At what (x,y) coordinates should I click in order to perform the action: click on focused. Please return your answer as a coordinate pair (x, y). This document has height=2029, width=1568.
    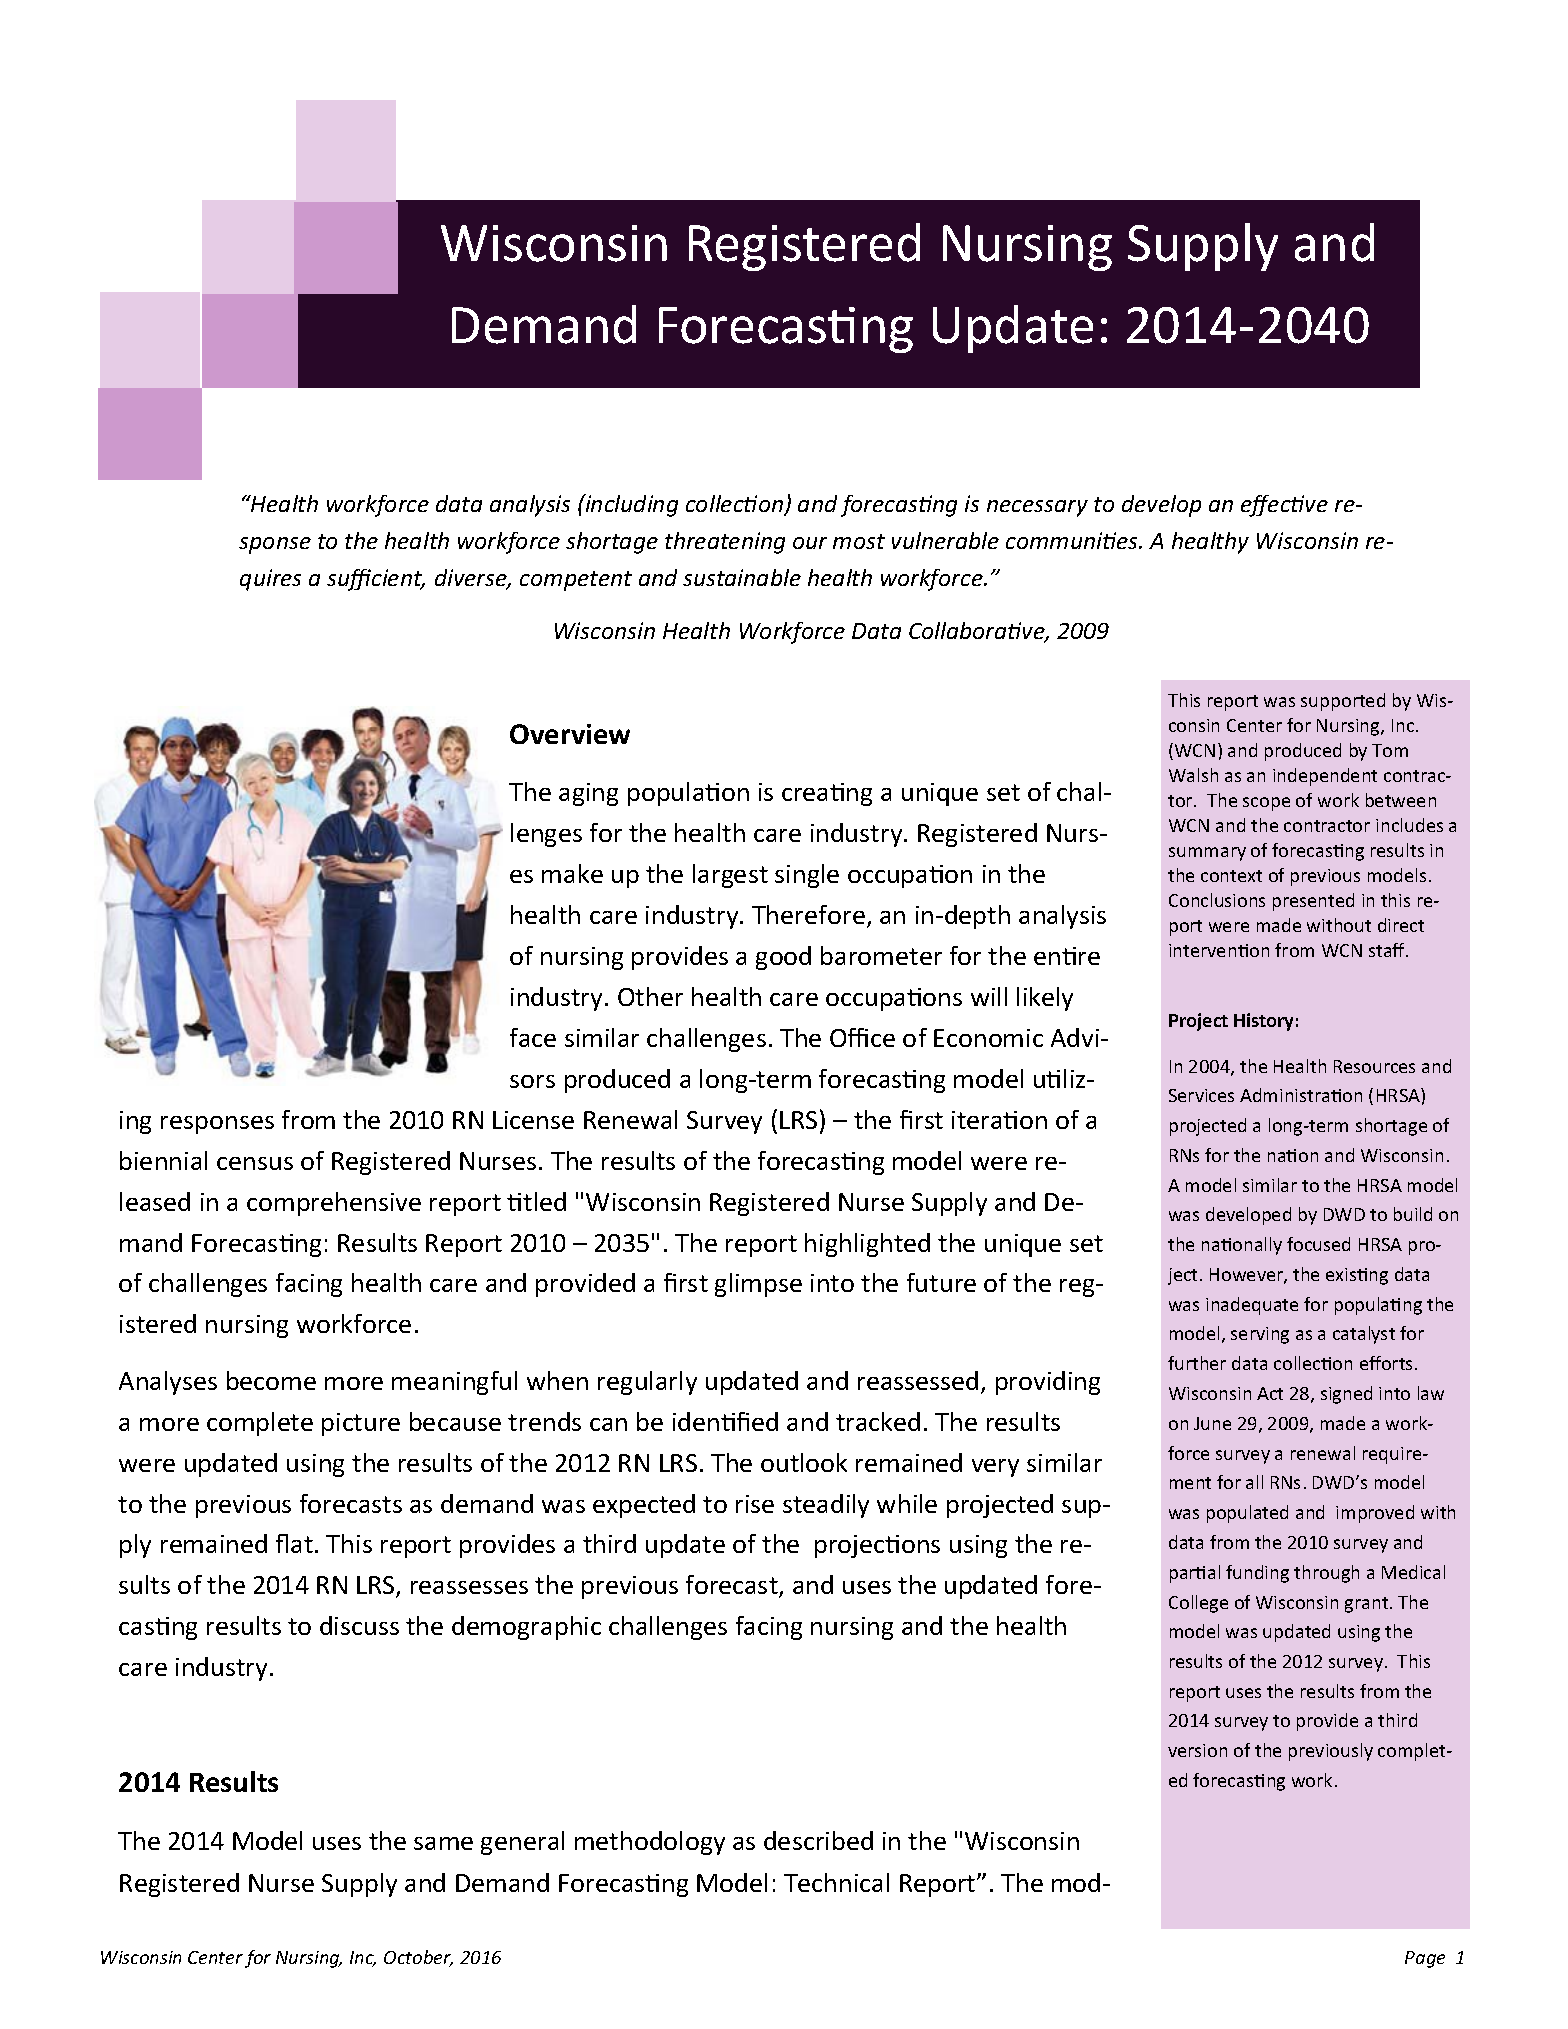
    Looking at the image, I should click on (1318, 1244).
